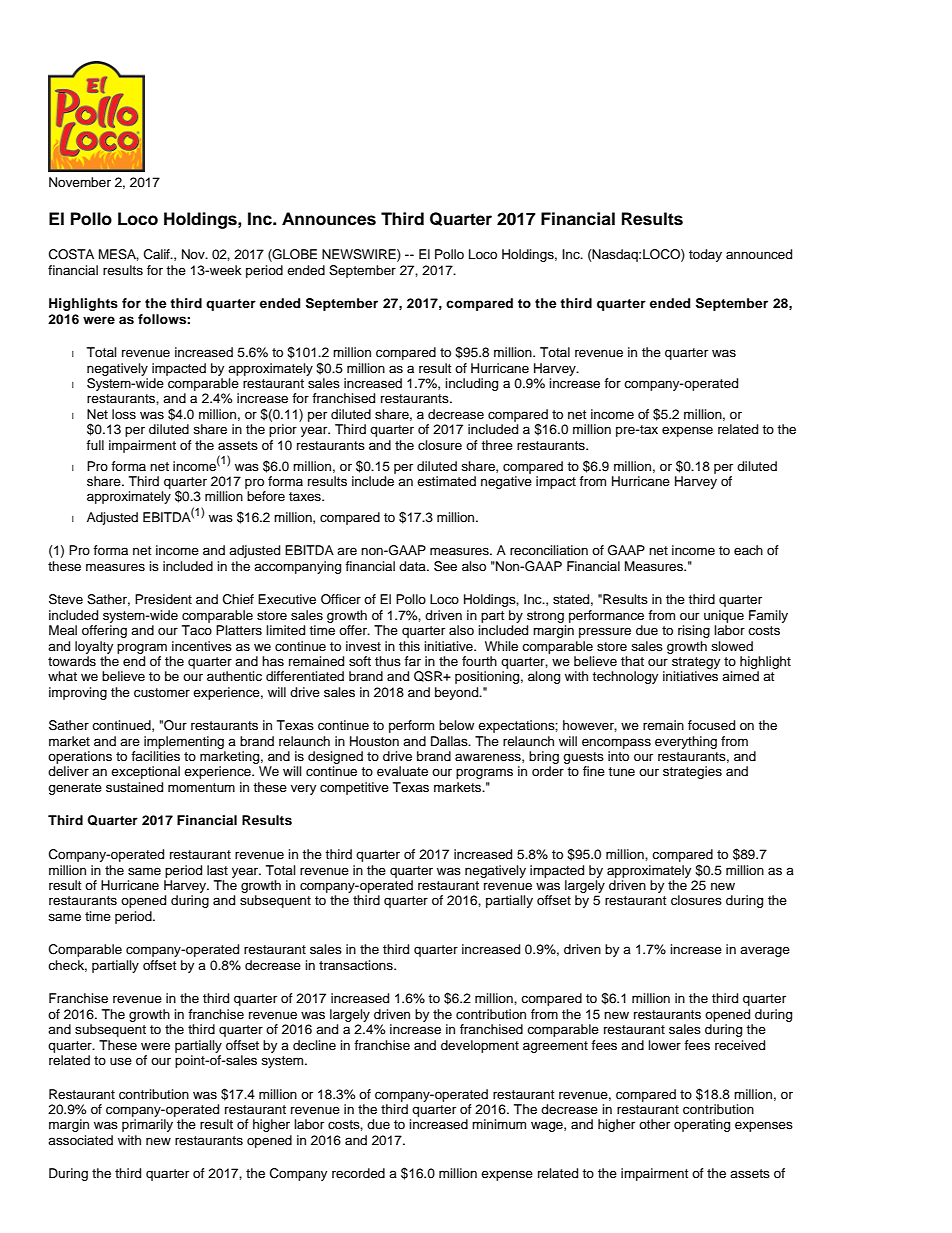 The image size is (952, 1233). Describe the element at coordinates (329, 219) in the page. I see `Announces` at that location.
